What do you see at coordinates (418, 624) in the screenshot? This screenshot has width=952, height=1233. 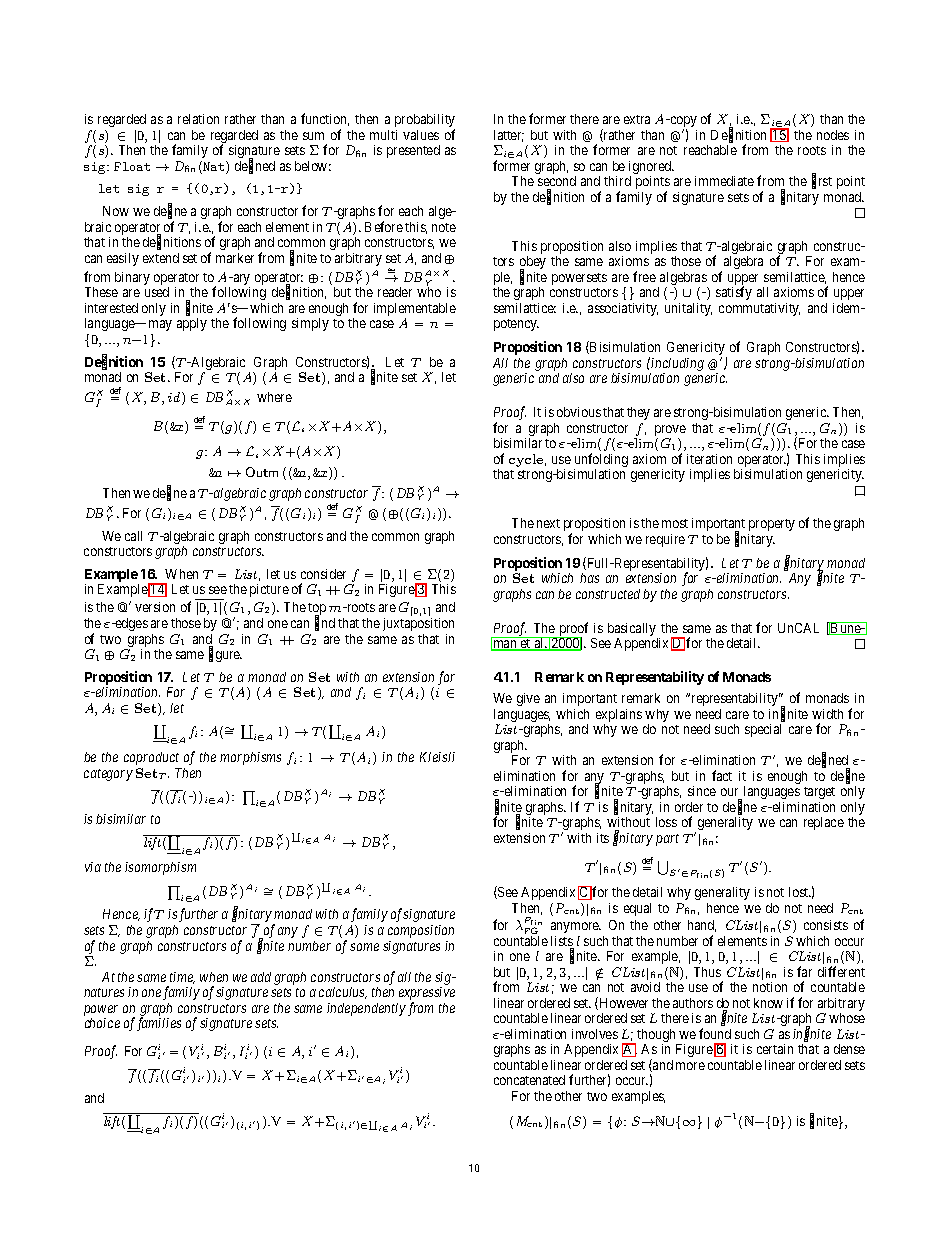 I see `juxtaposition` at bounding box center [418, 624].
